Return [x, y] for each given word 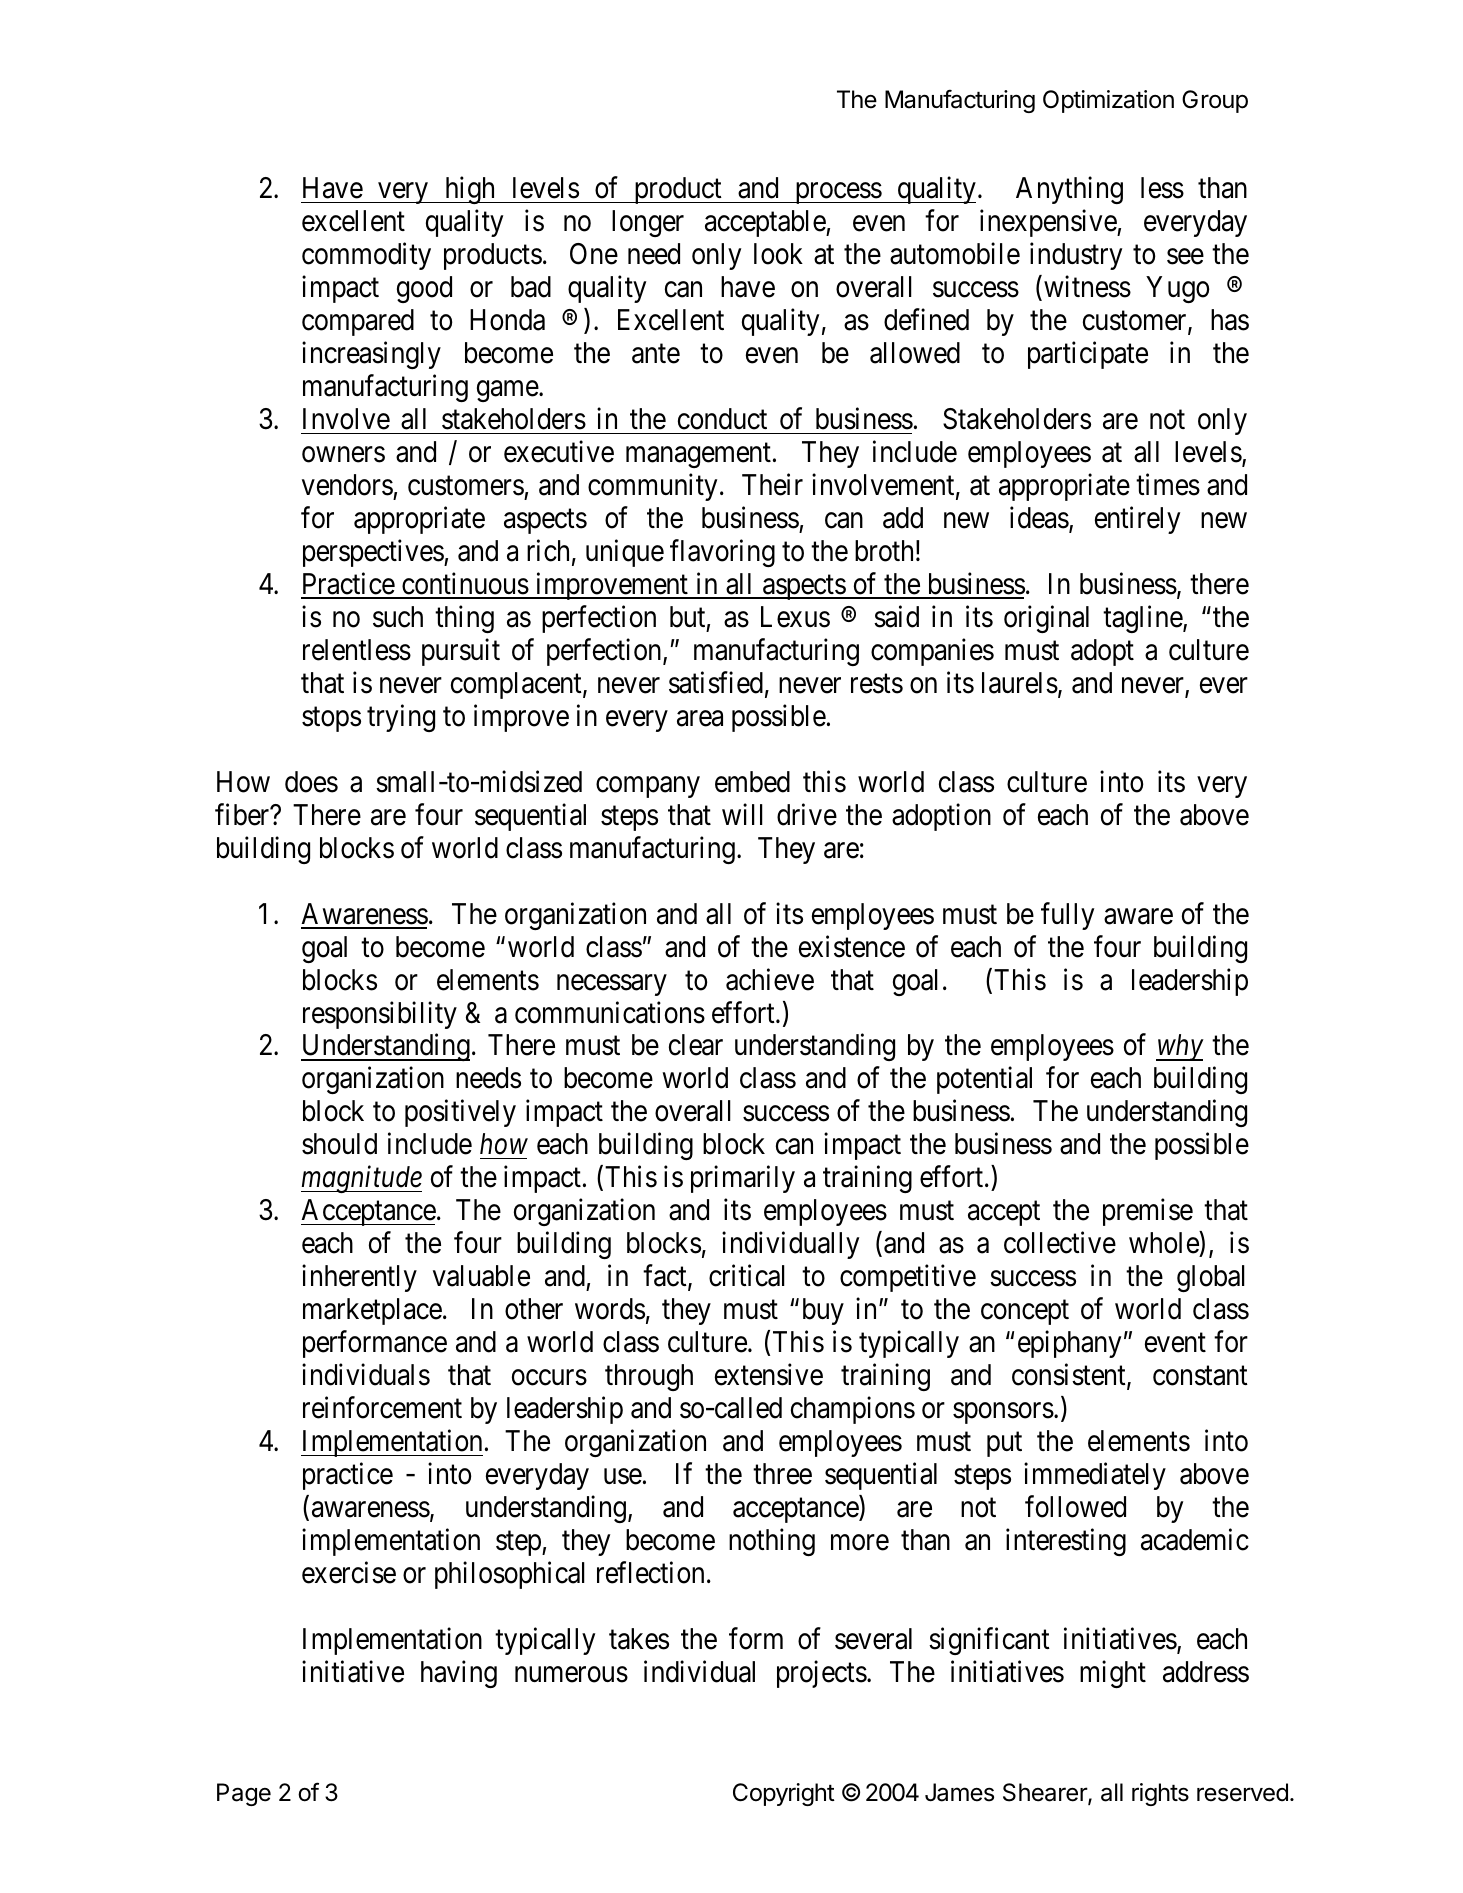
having [459, 1674]
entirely [1137, 520]
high [470, 190]
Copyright [784, 1794]
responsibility [380, 1015]
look [778, 254]
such [398, 617]
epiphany [1069, 1344]
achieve [770, 979]
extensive [769, 1375]
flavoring [722, 553]
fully [1067, 916]
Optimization [1108, 101]
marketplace [372, 1311]
